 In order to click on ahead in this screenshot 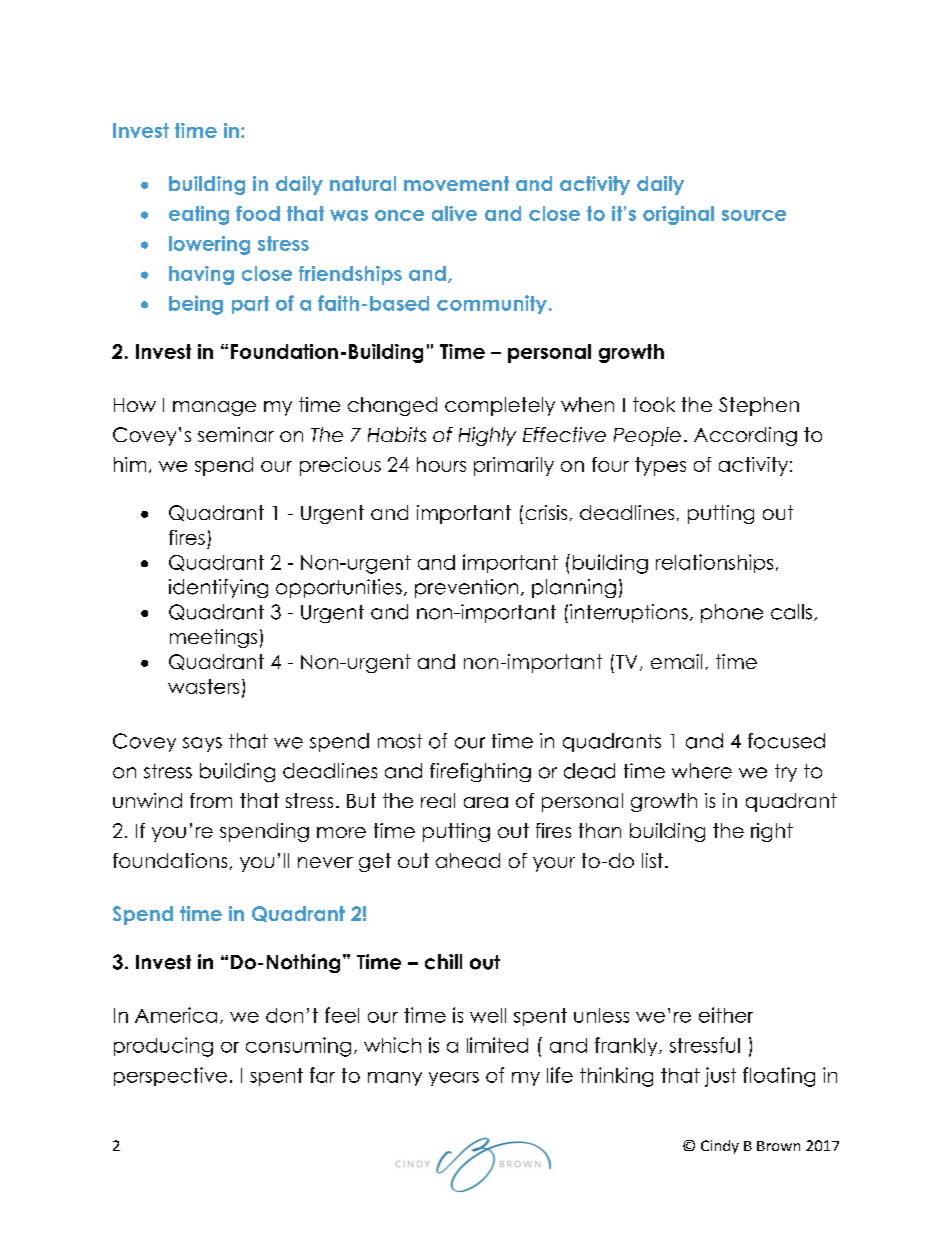, I will do `click(468, 860)`.
